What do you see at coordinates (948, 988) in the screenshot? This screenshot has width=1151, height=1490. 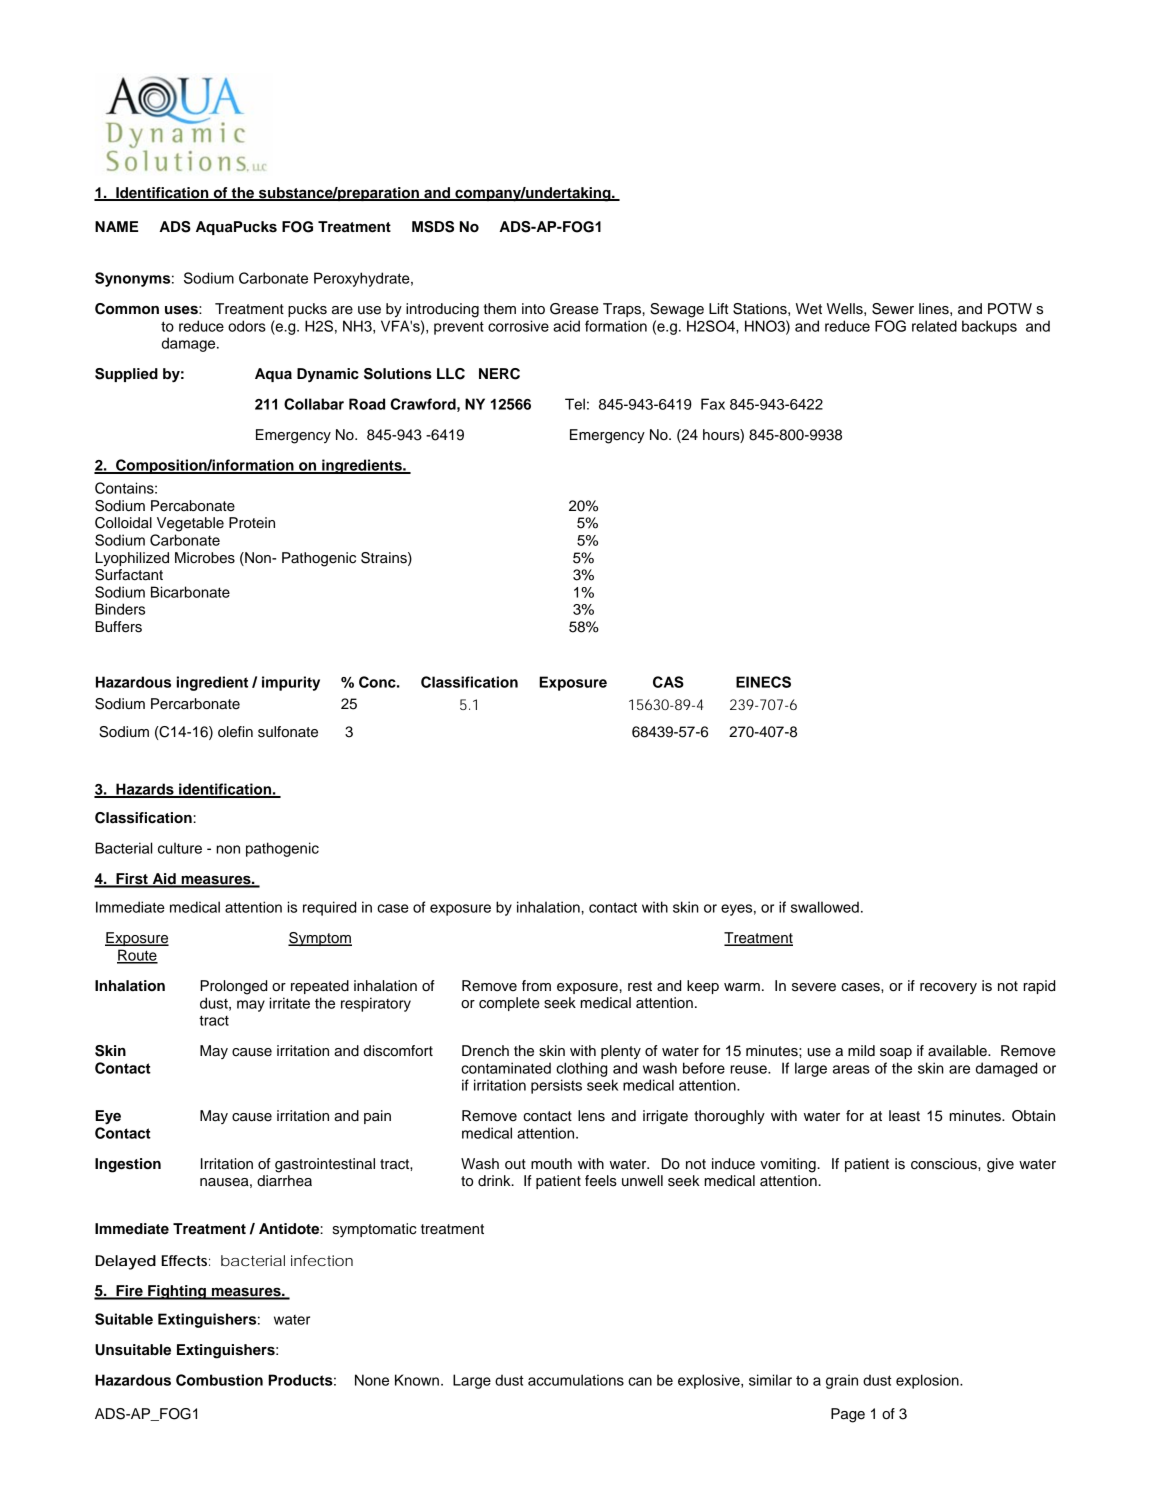 I see `recovery` at bounding box center [948, 988].
